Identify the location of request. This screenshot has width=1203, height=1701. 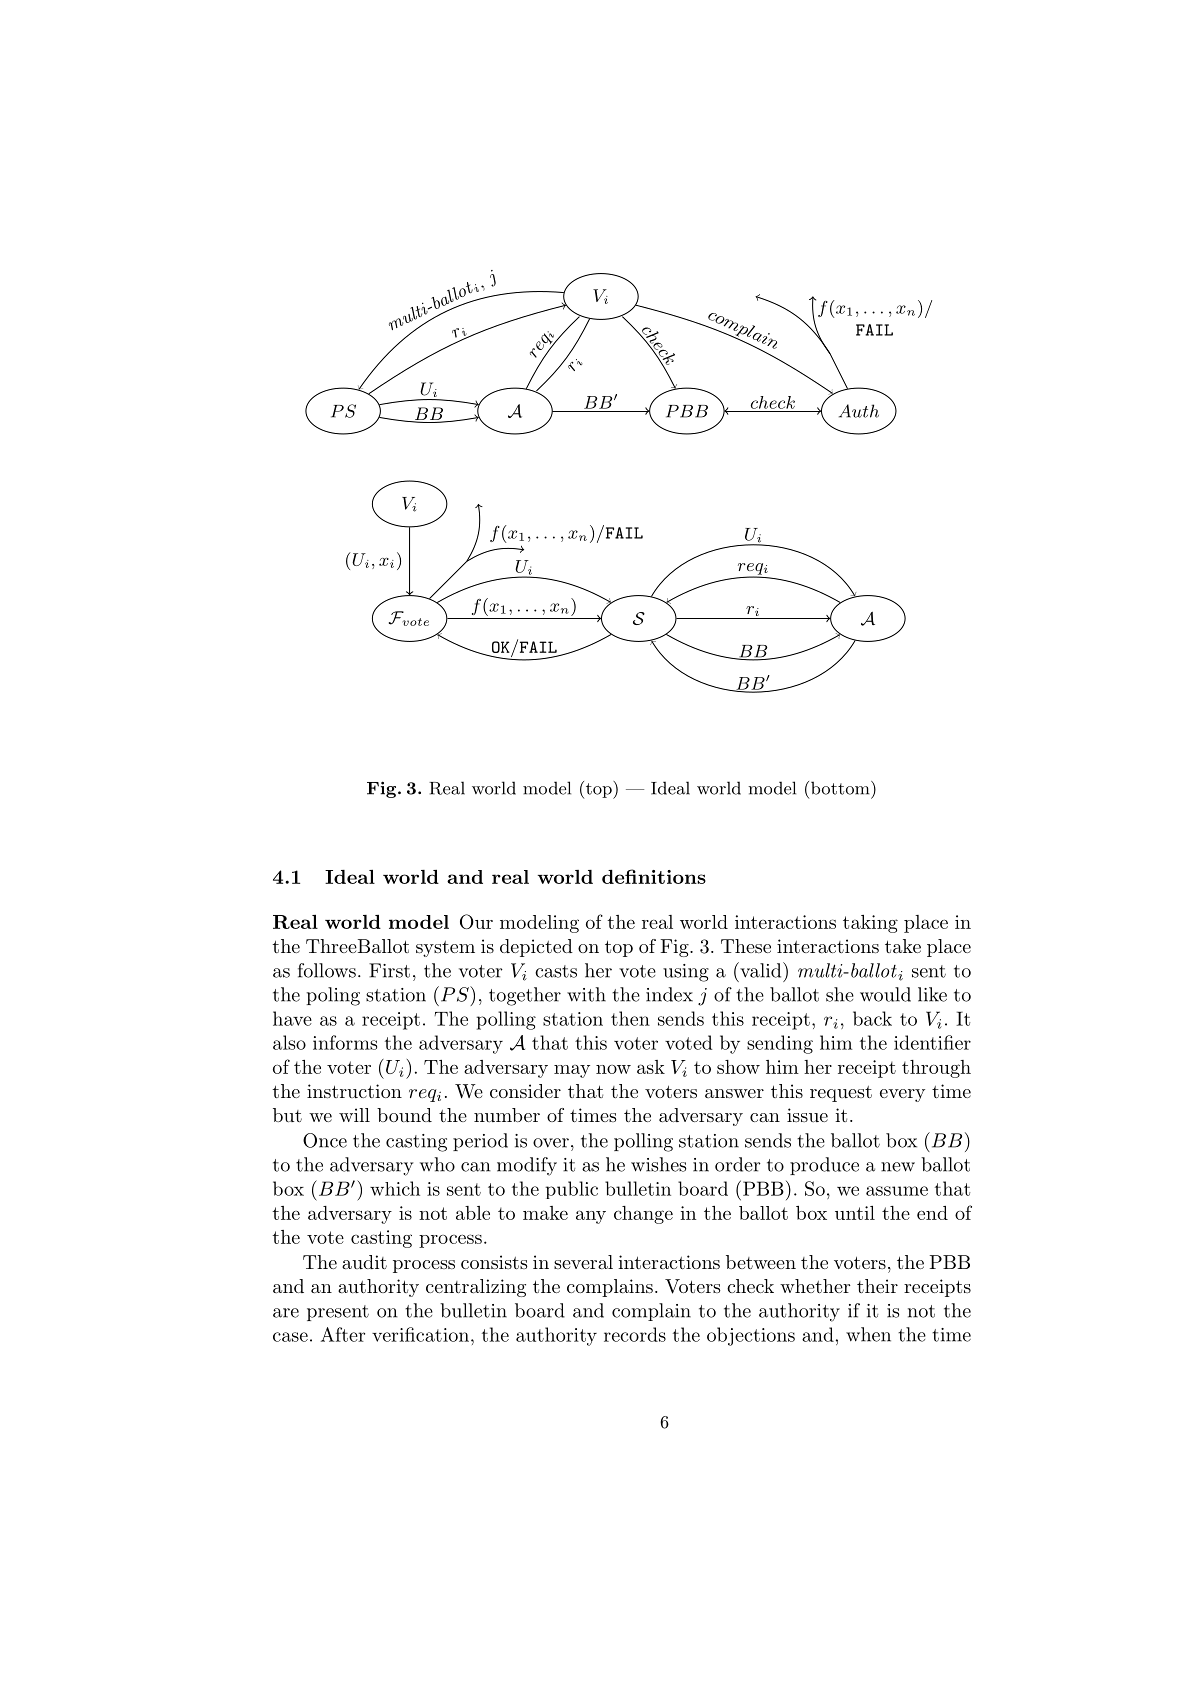
(841, 1094).
